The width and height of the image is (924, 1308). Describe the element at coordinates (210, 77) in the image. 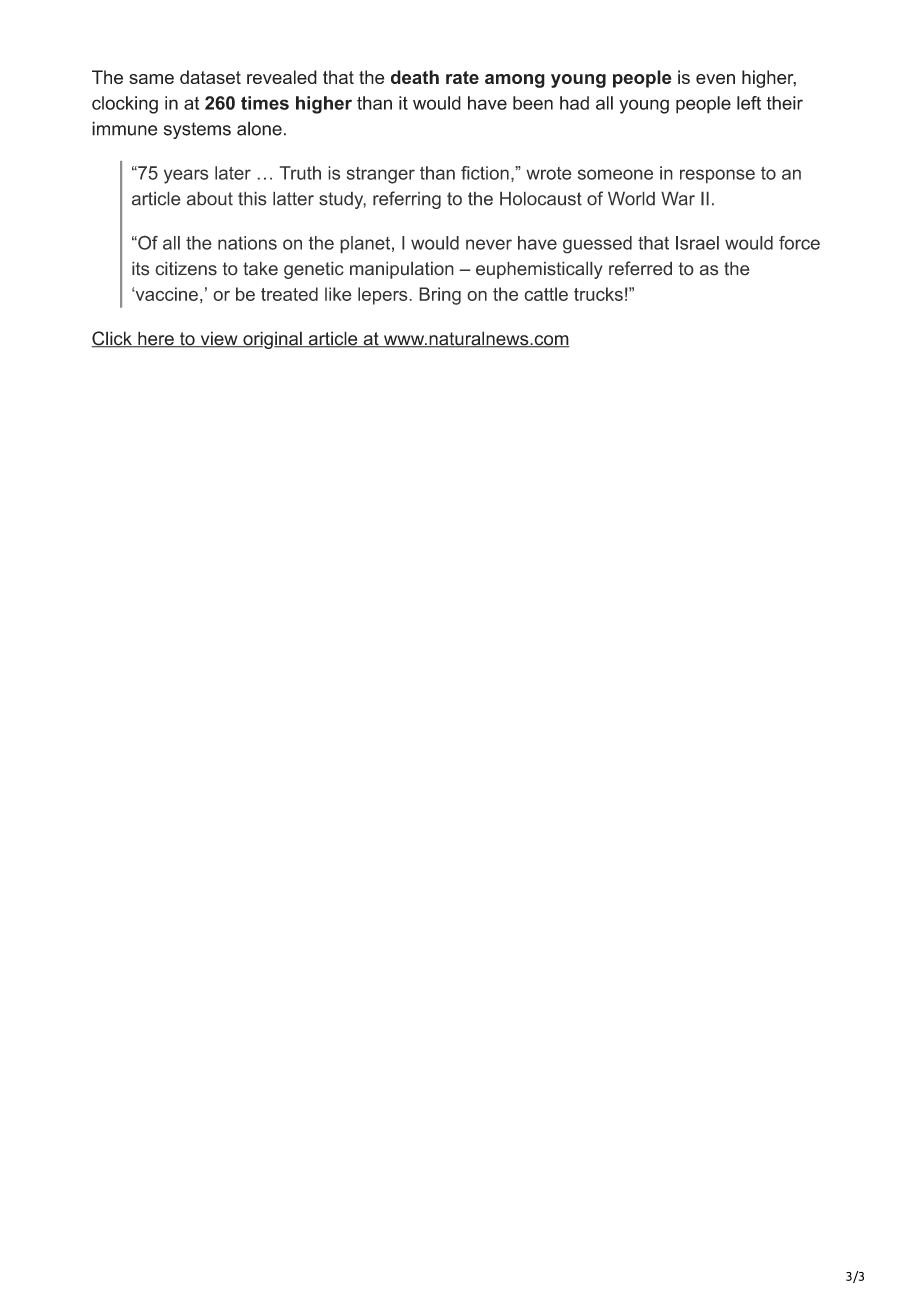

I see `dataset` at that location.
